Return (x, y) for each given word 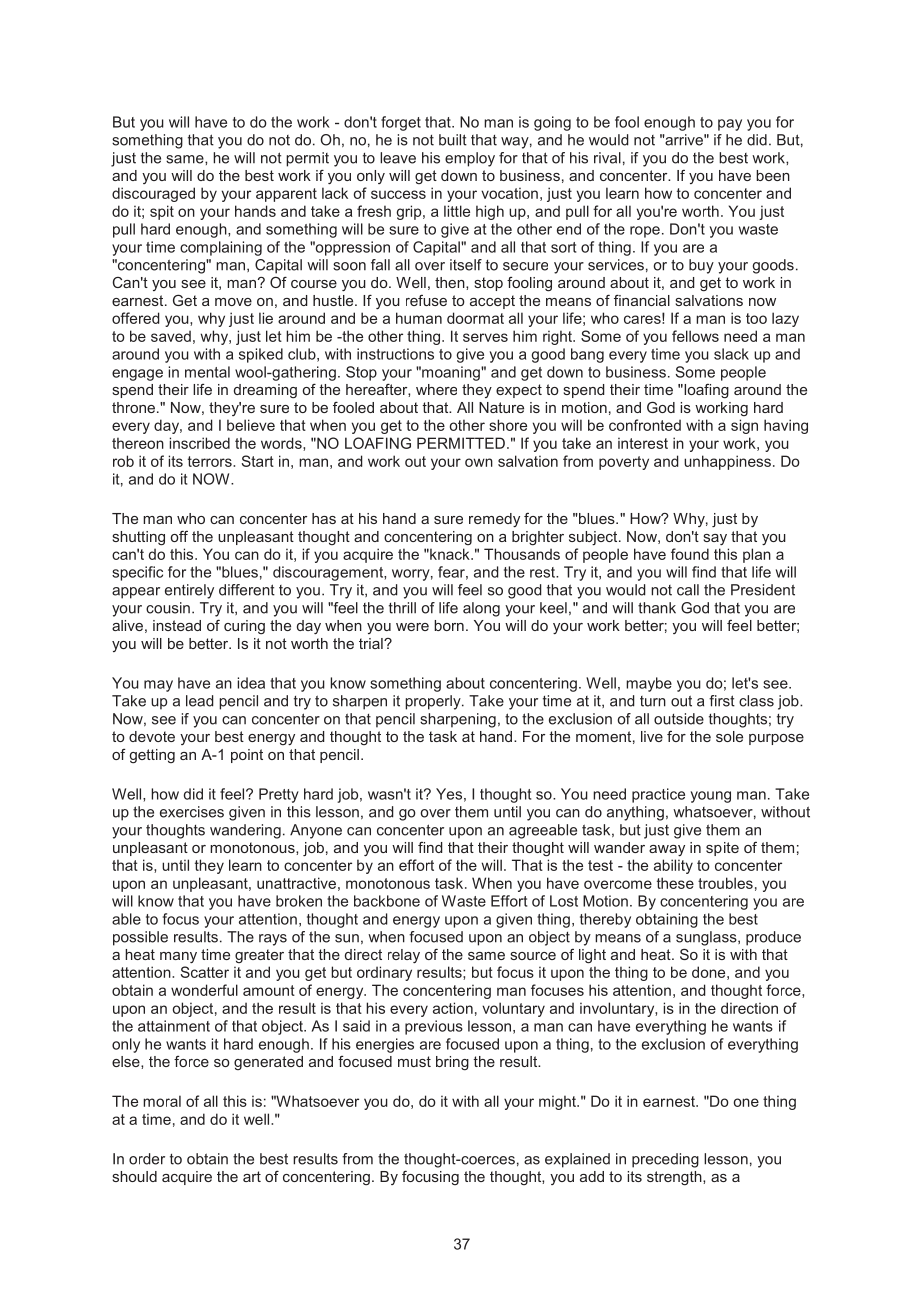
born (449, 625)
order (147, 1159)
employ (470, 159)
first (722, 701)
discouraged (153, 194)
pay (730, 125)
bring (452, 1063)
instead (177, 625)
